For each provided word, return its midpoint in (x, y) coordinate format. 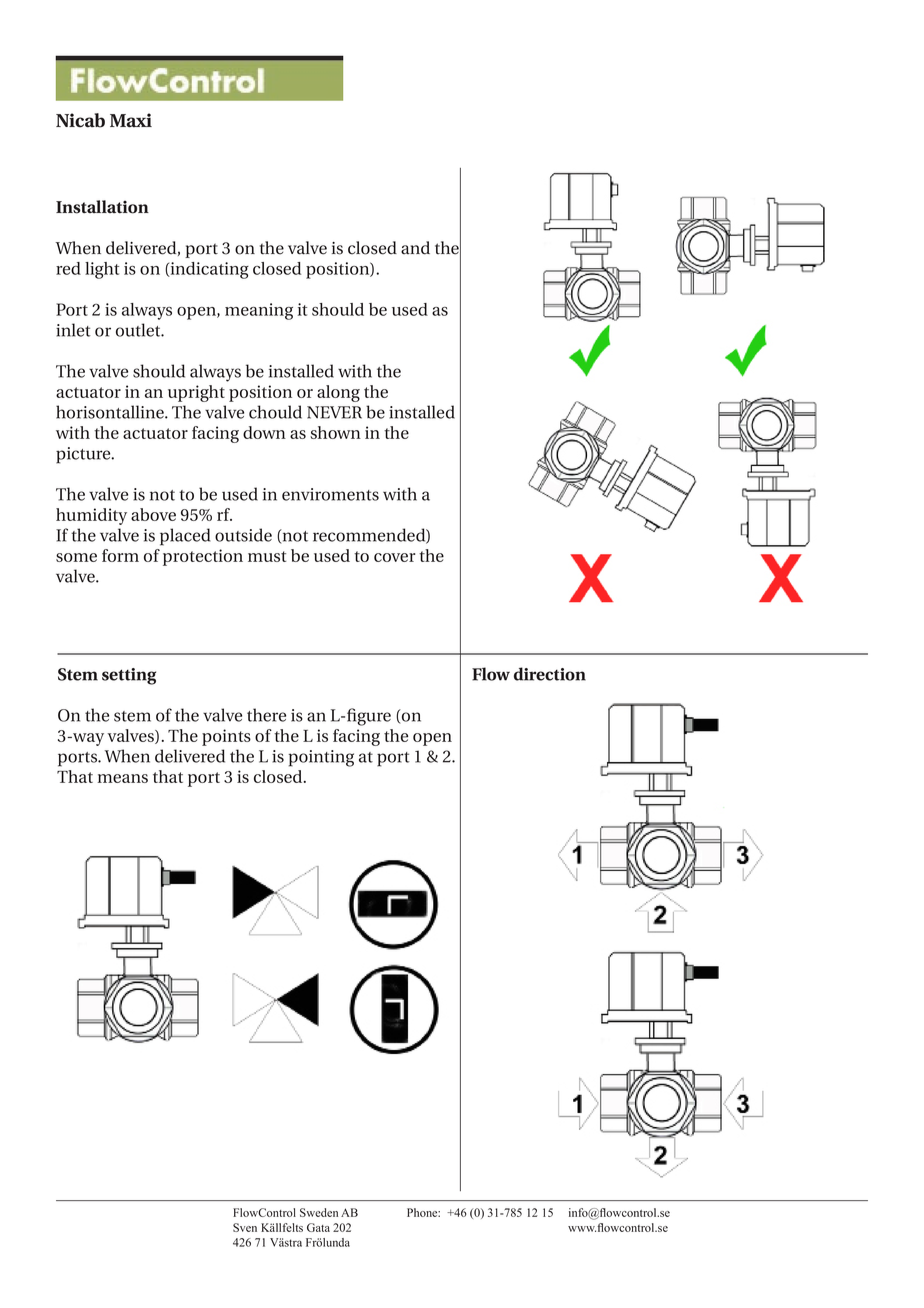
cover (394, 557)
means (122, 778)
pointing (321, 758)
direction (550, 674)
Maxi (131, 120)
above (153, 514)
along (338, 393)
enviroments (330, 494)
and (415, 248)
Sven (245, 1227)
